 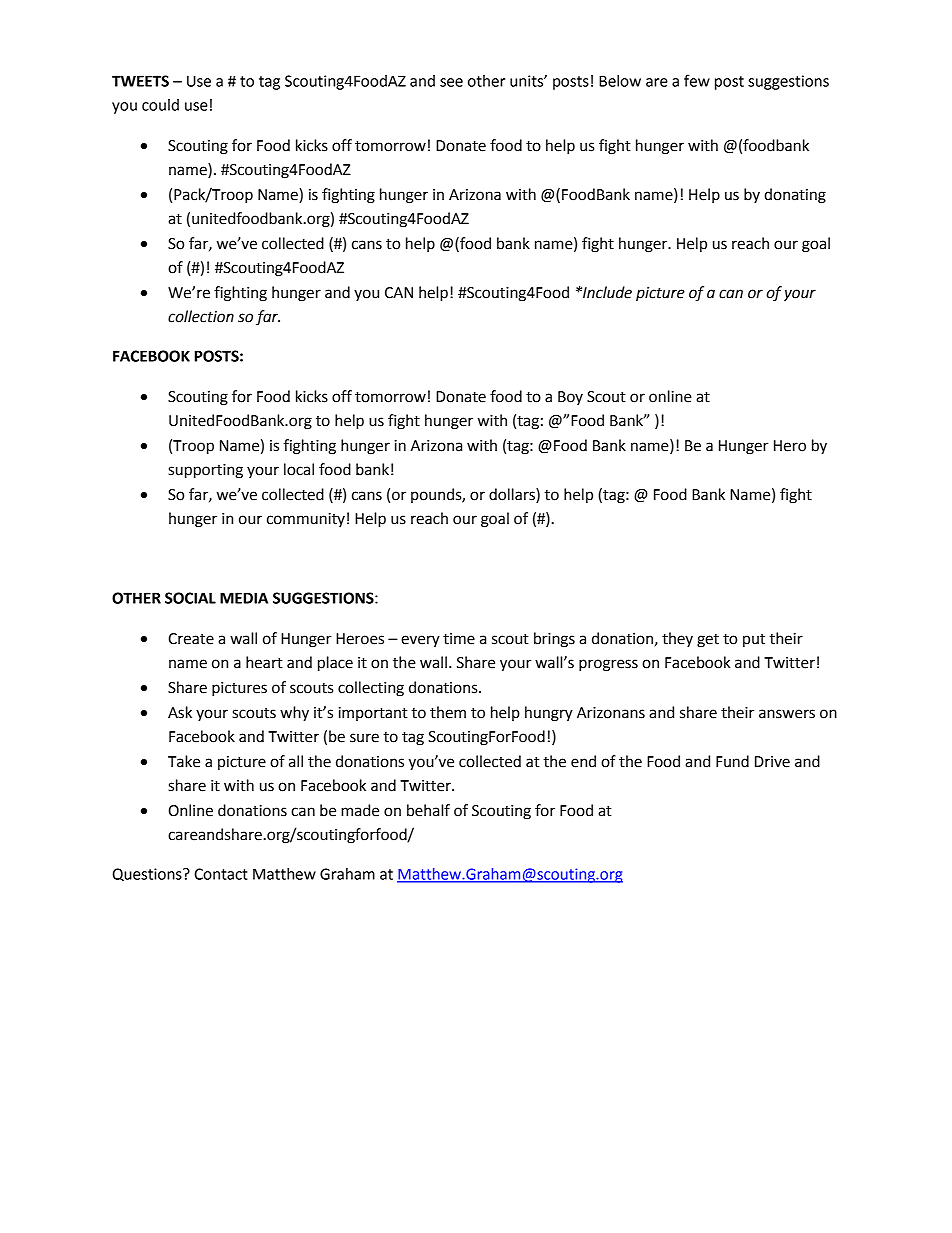 I want to click on supporting, so click(x=206, y=471).
